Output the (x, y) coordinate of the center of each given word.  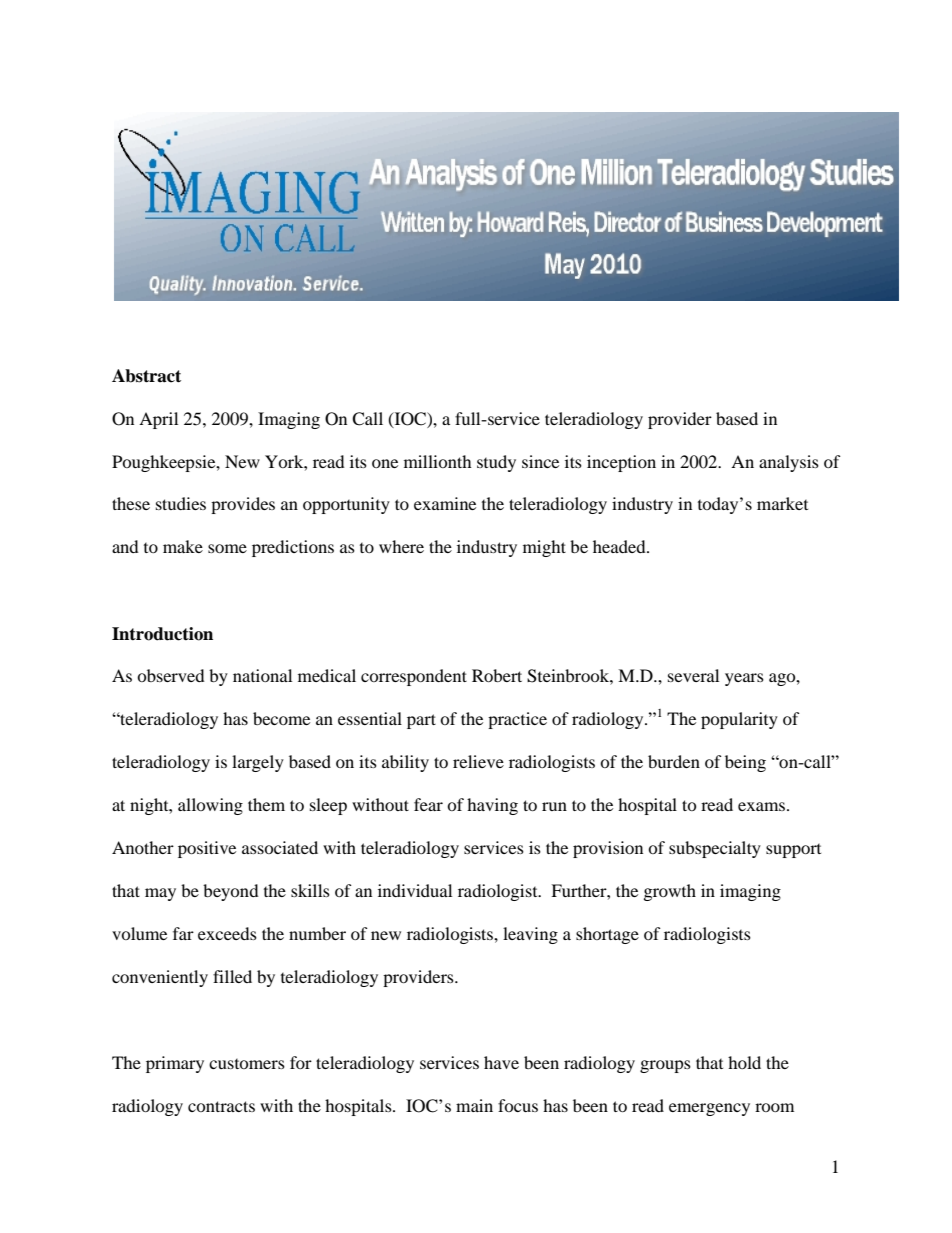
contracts (221, 1106)
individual (415, 890)
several (693, 675)
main (474, 1105)
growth (670, 892)
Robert (497, 675)
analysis (789, 463)
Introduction (162, 634)
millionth (438, 461)
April (158, 420)
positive (207, 849)
